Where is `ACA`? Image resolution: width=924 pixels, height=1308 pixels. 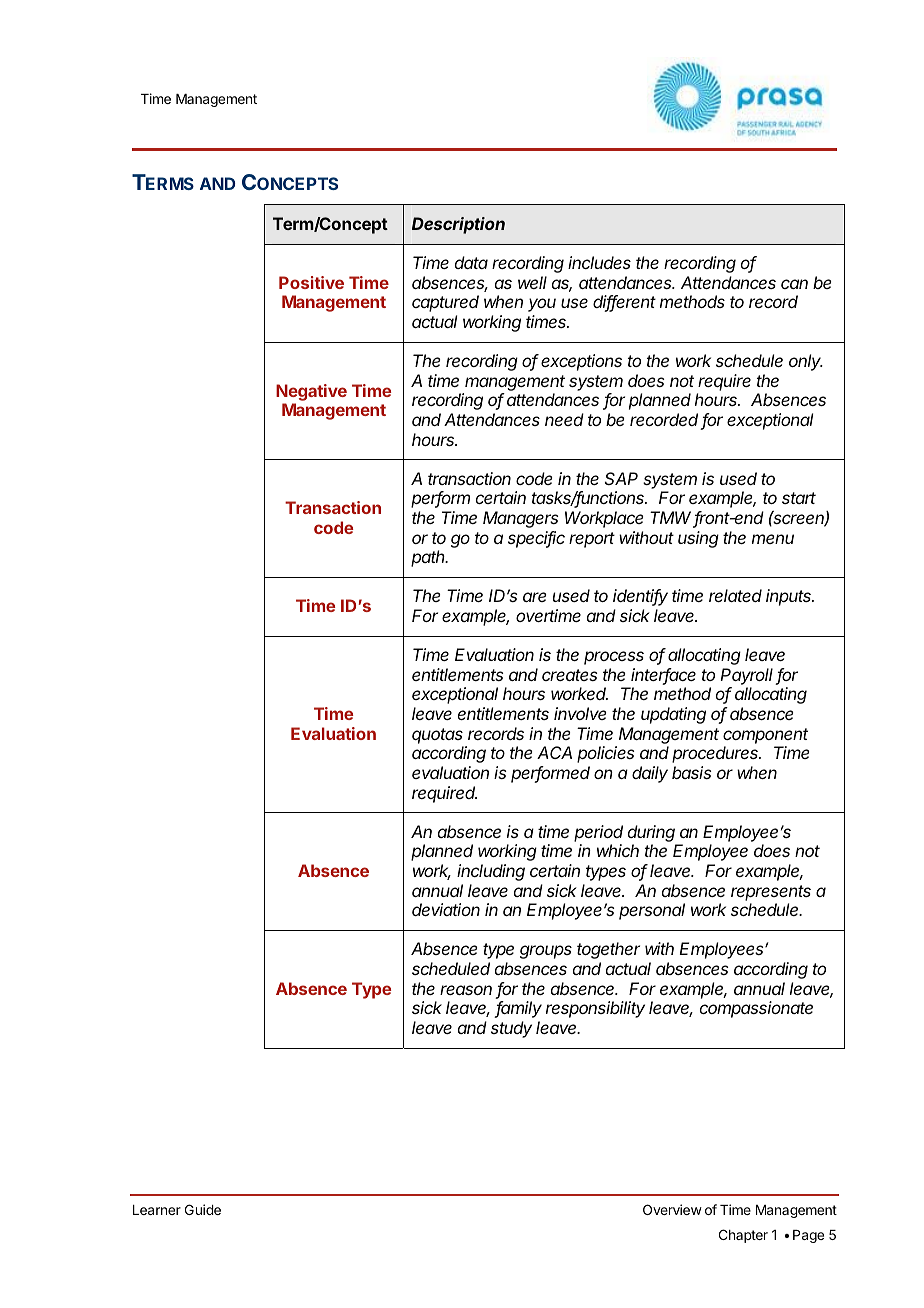
ACA is located at coordinates (554, 752).
